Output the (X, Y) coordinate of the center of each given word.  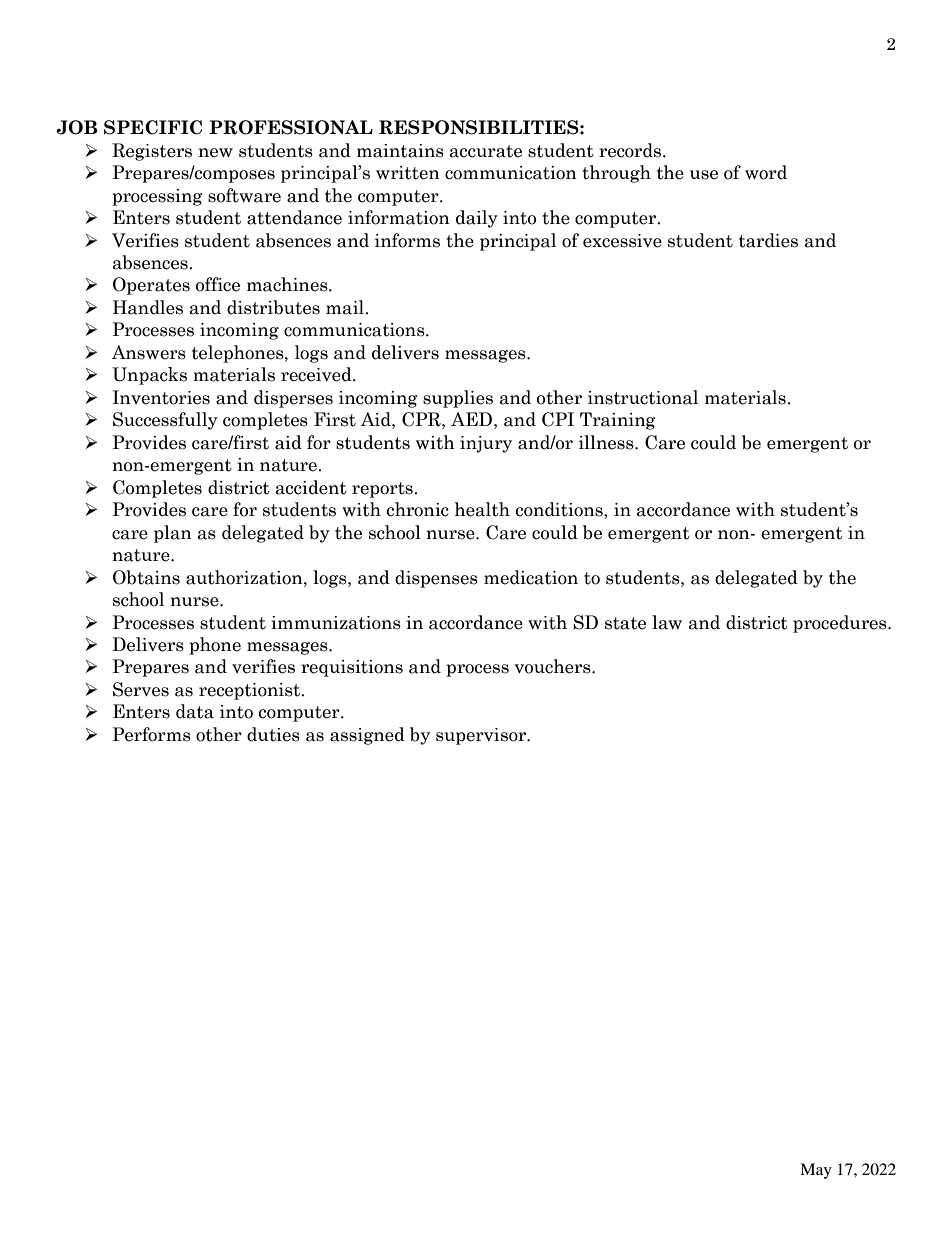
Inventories (161, 397)
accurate (486, 151)
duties (273, 734)
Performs (151, 734)
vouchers (553, 666)
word (766, 172)
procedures (841, 624)
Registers (152, 152)
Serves (141, 689)
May (816, 1171)
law (667, 622)
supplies (458, 399)
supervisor (482, 736)
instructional (643, 397)
